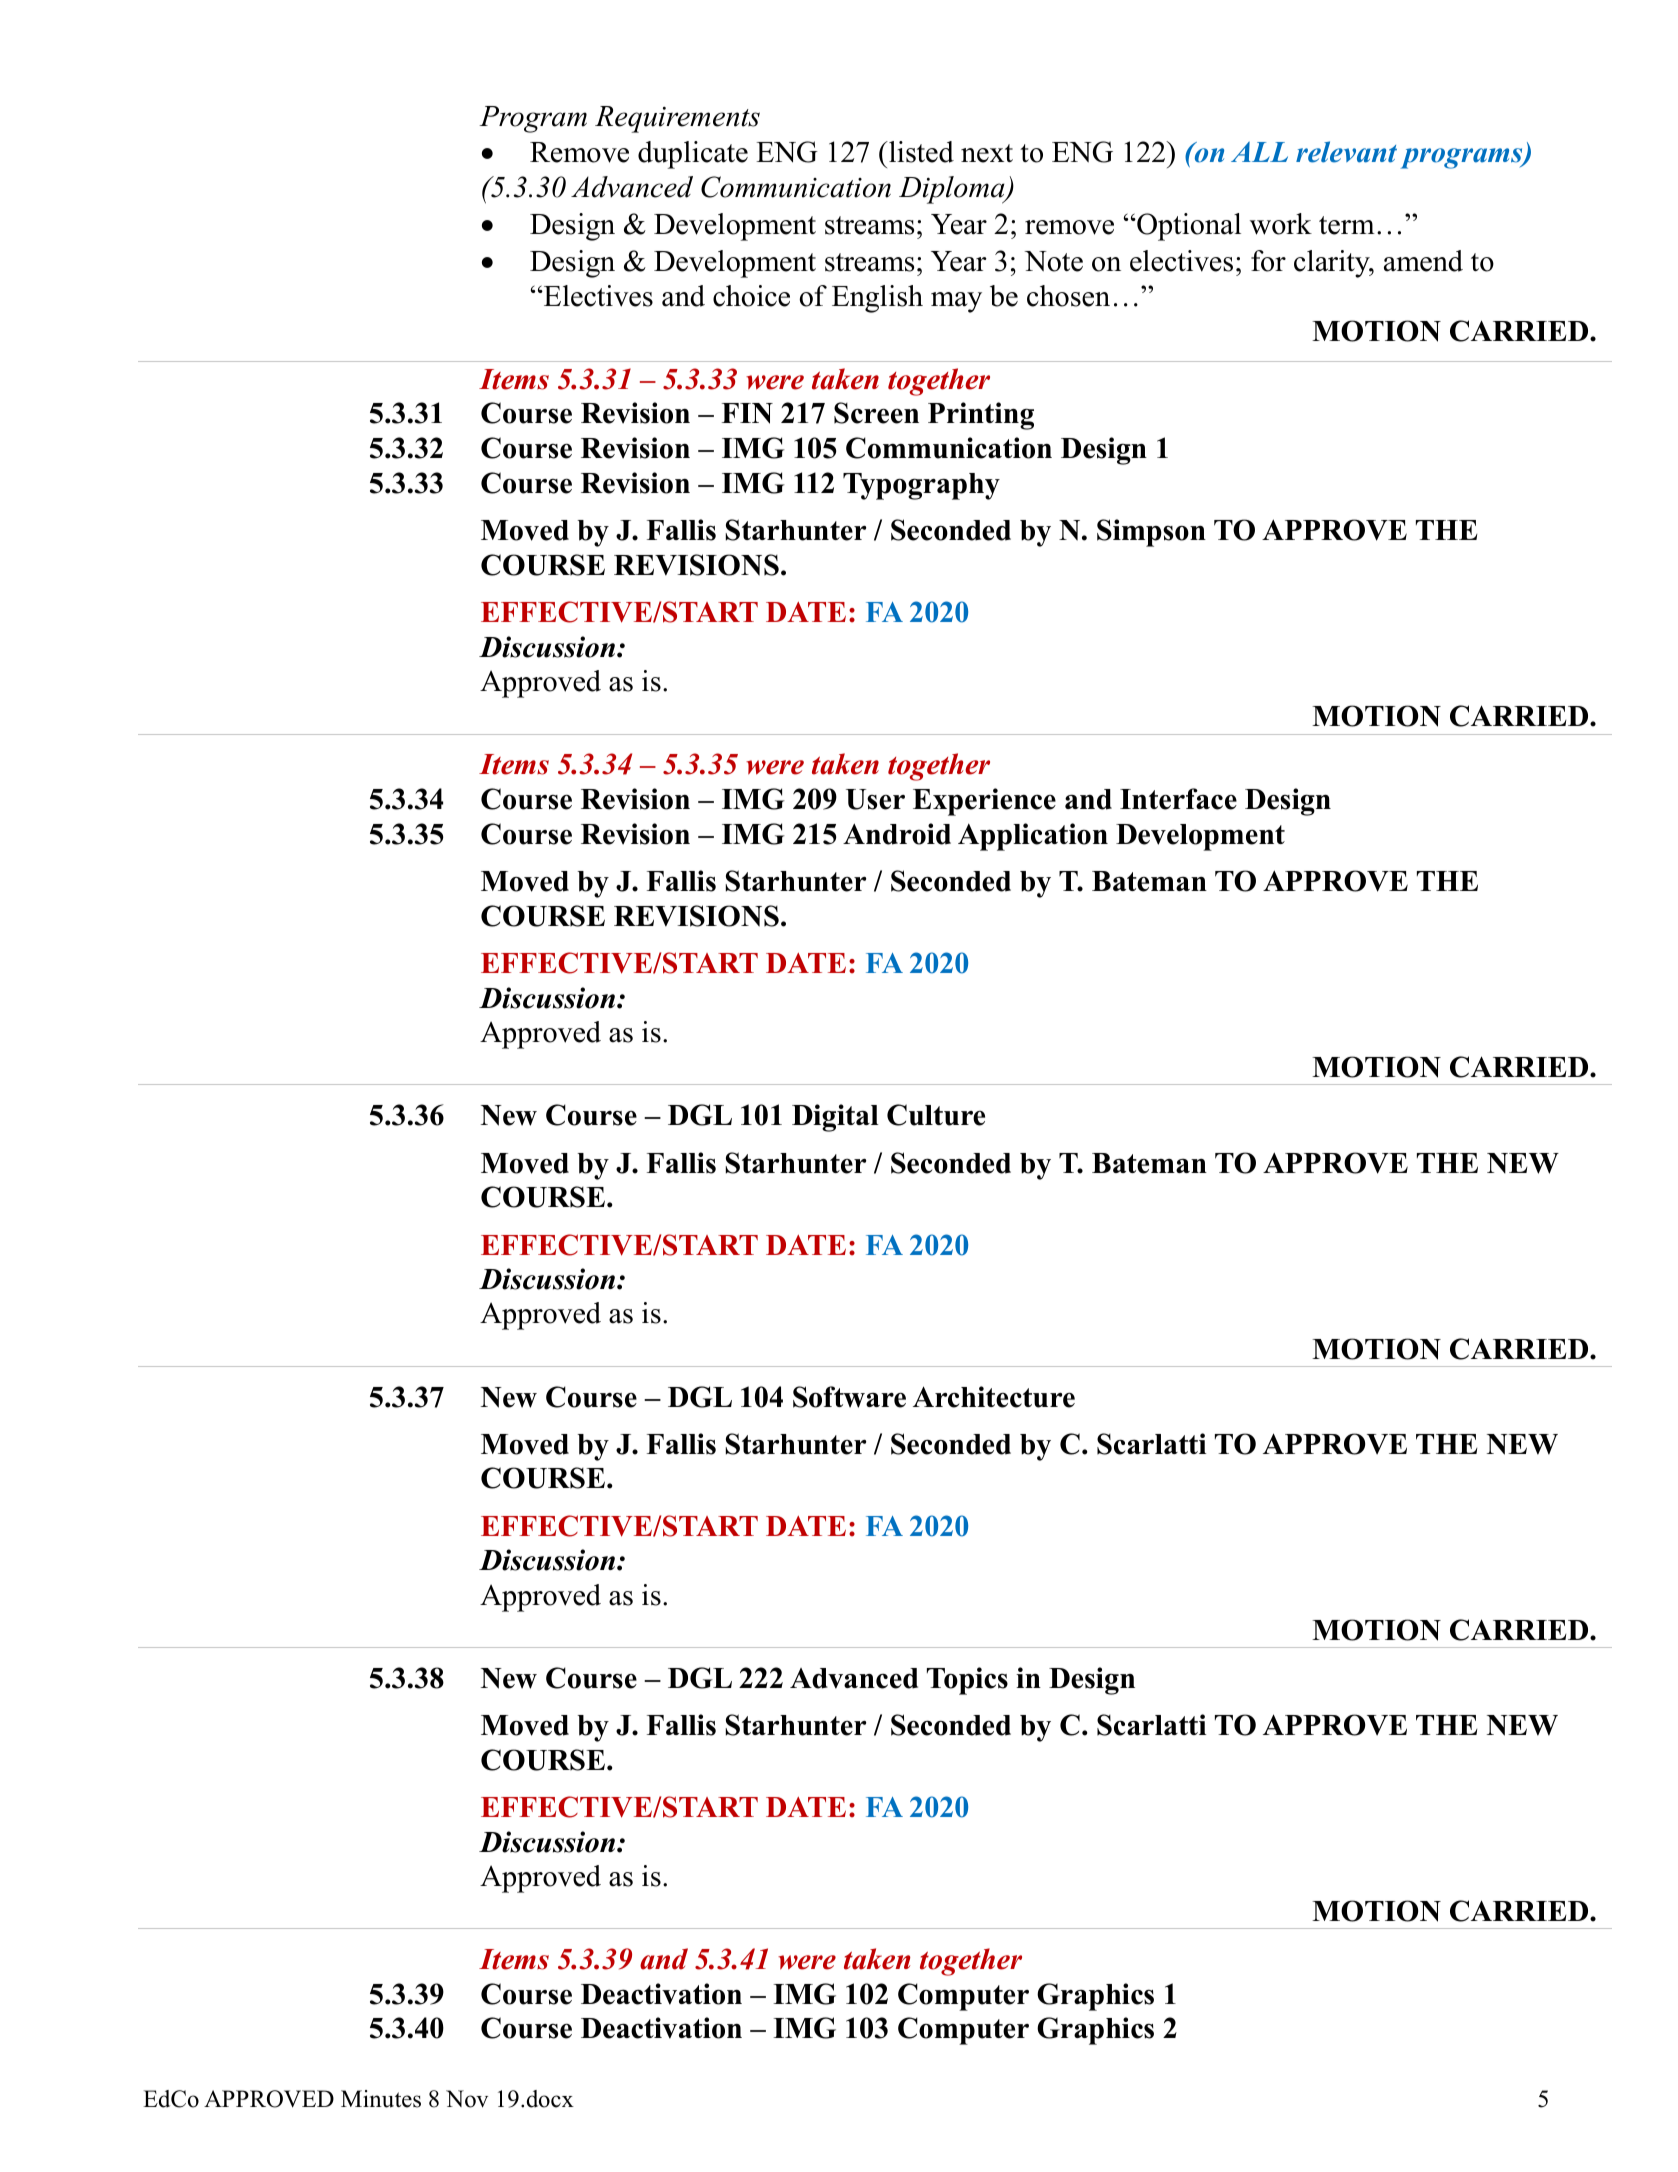 This image has width=1678, height=2172. What do you see at coordinates (747, 413) in the image?
I see `FIN` at bounding box center [747, 413].
